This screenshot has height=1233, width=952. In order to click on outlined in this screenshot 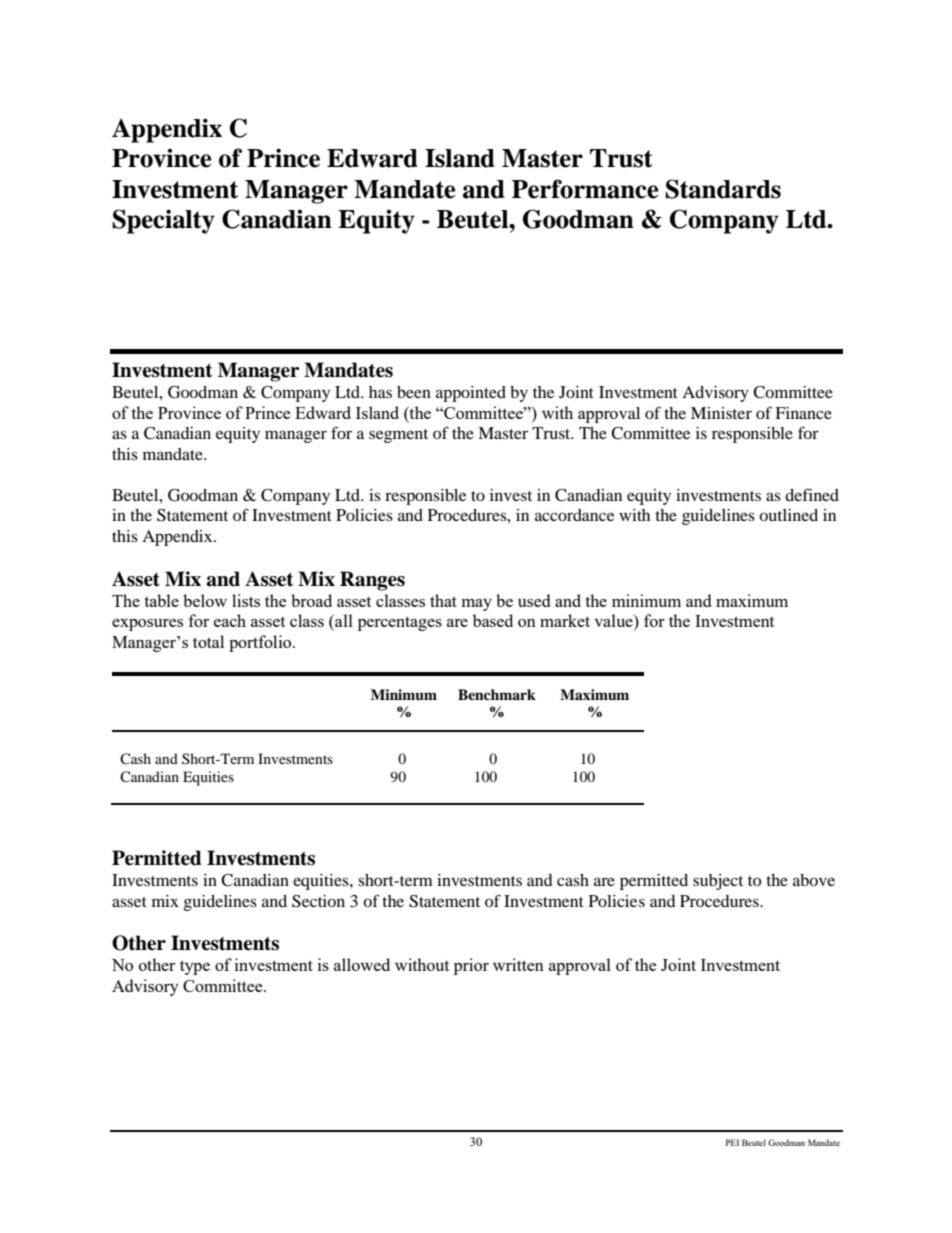, I will do `click(788, 515)`.
